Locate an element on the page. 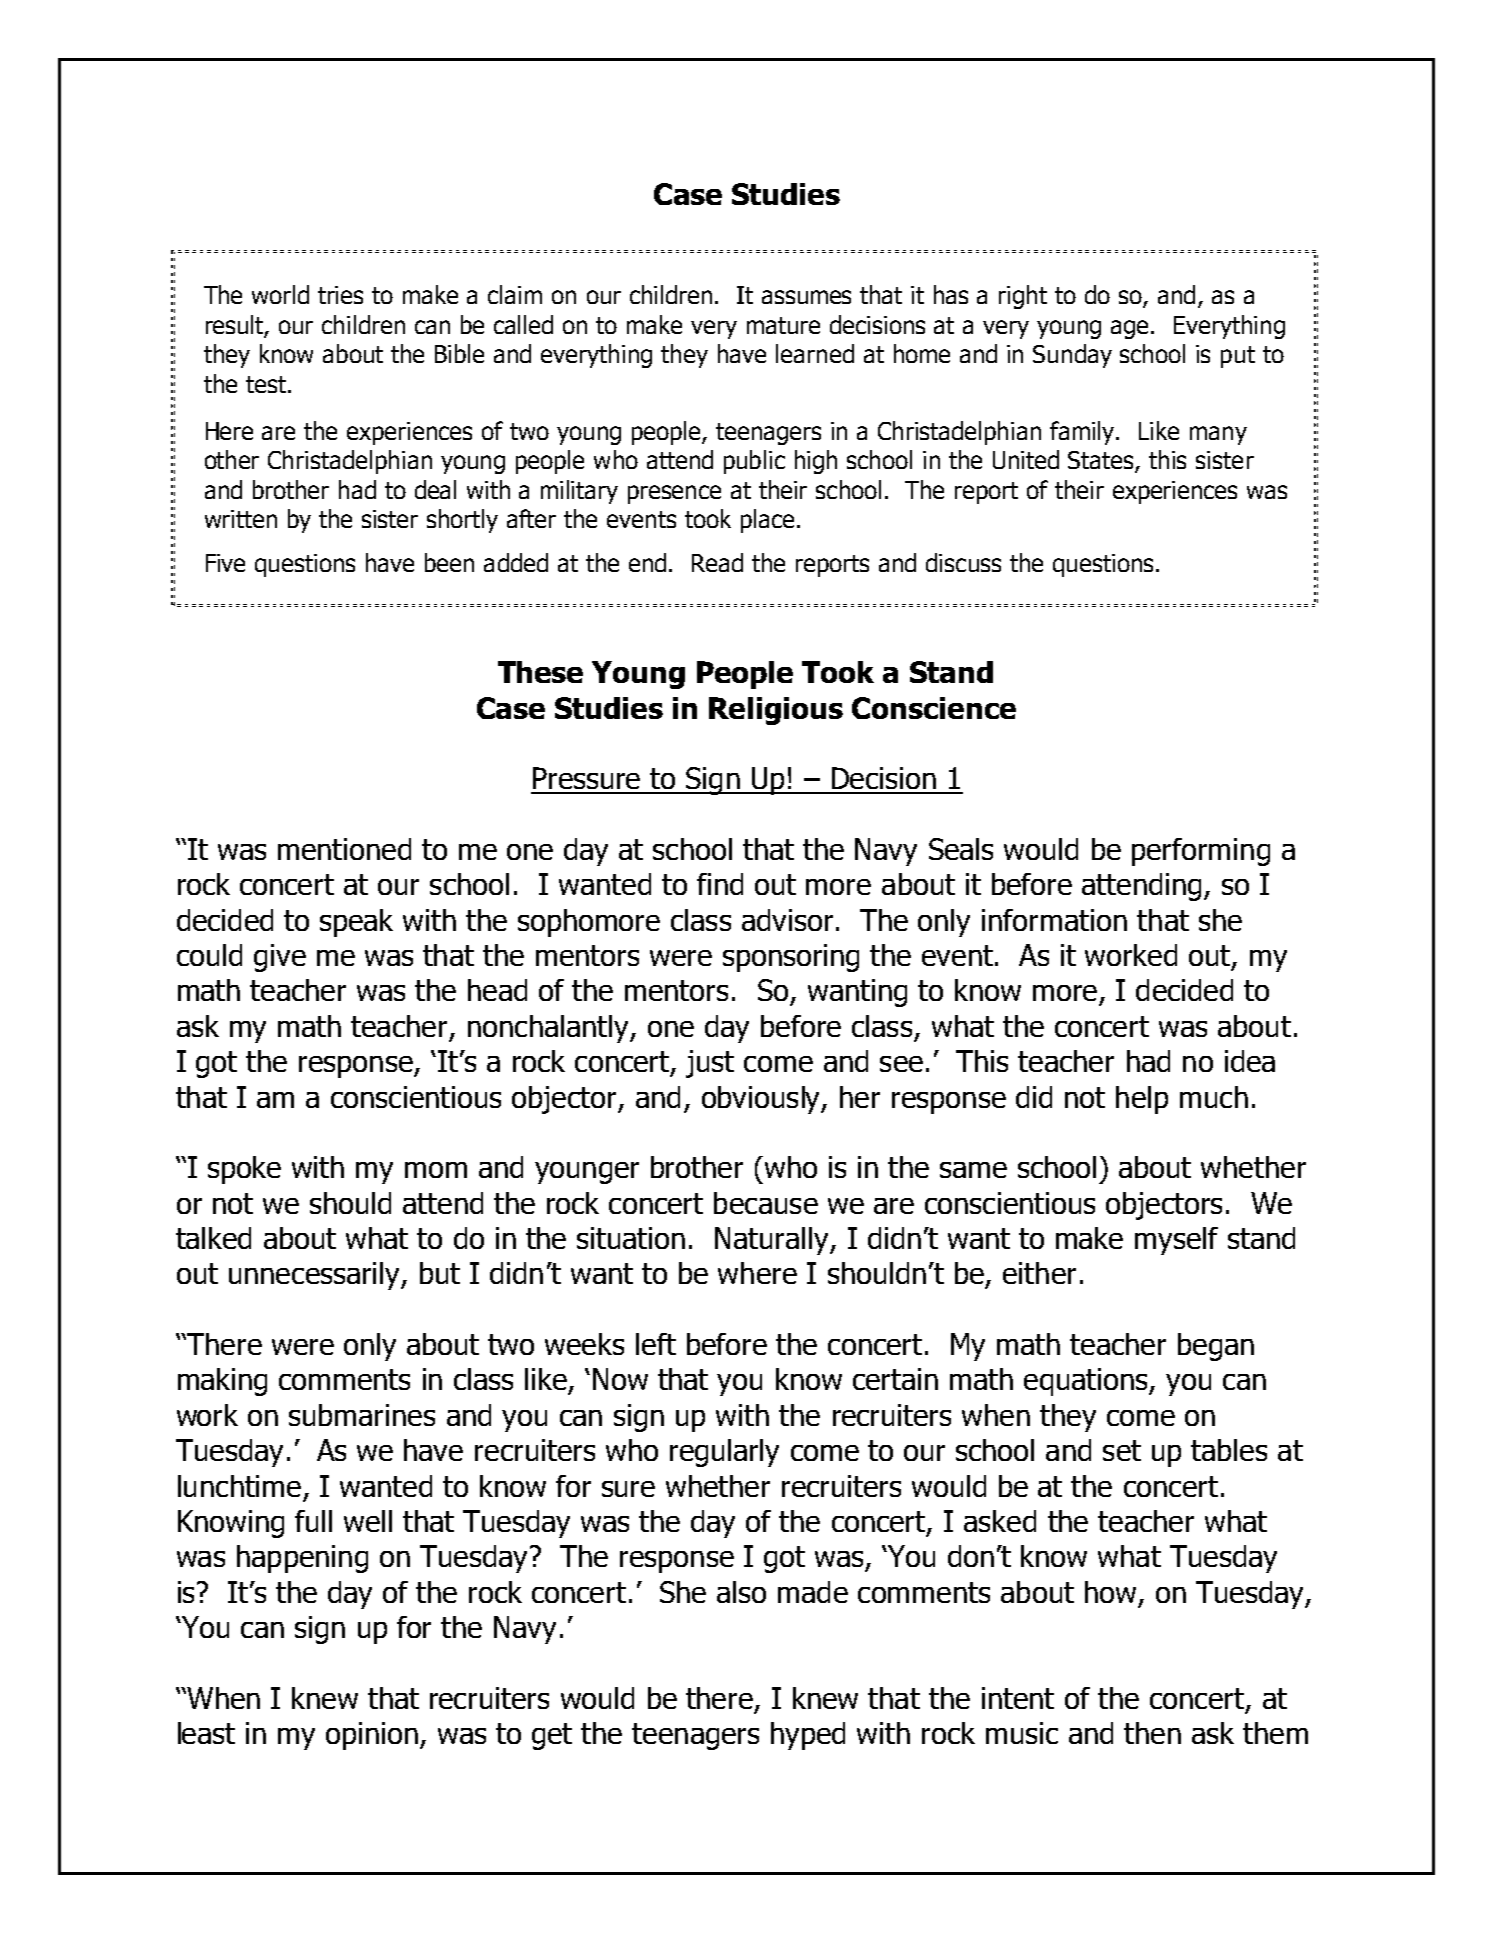 This document has width=1493, height=1933. performing is located at coordinates (1201, 852).
